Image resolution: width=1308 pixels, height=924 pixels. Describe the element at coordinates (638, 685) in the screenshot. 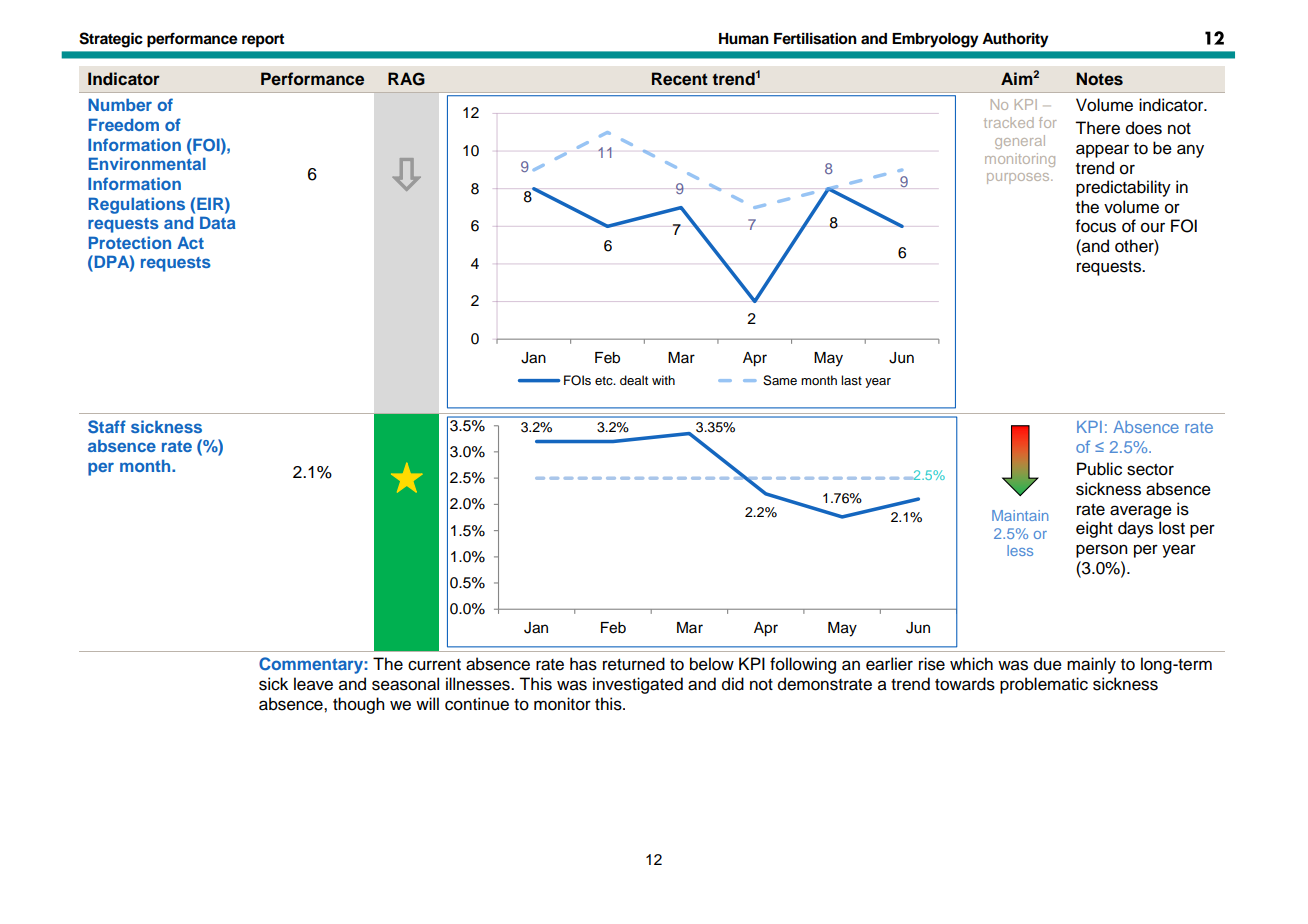

I see `investigated` at that location.
